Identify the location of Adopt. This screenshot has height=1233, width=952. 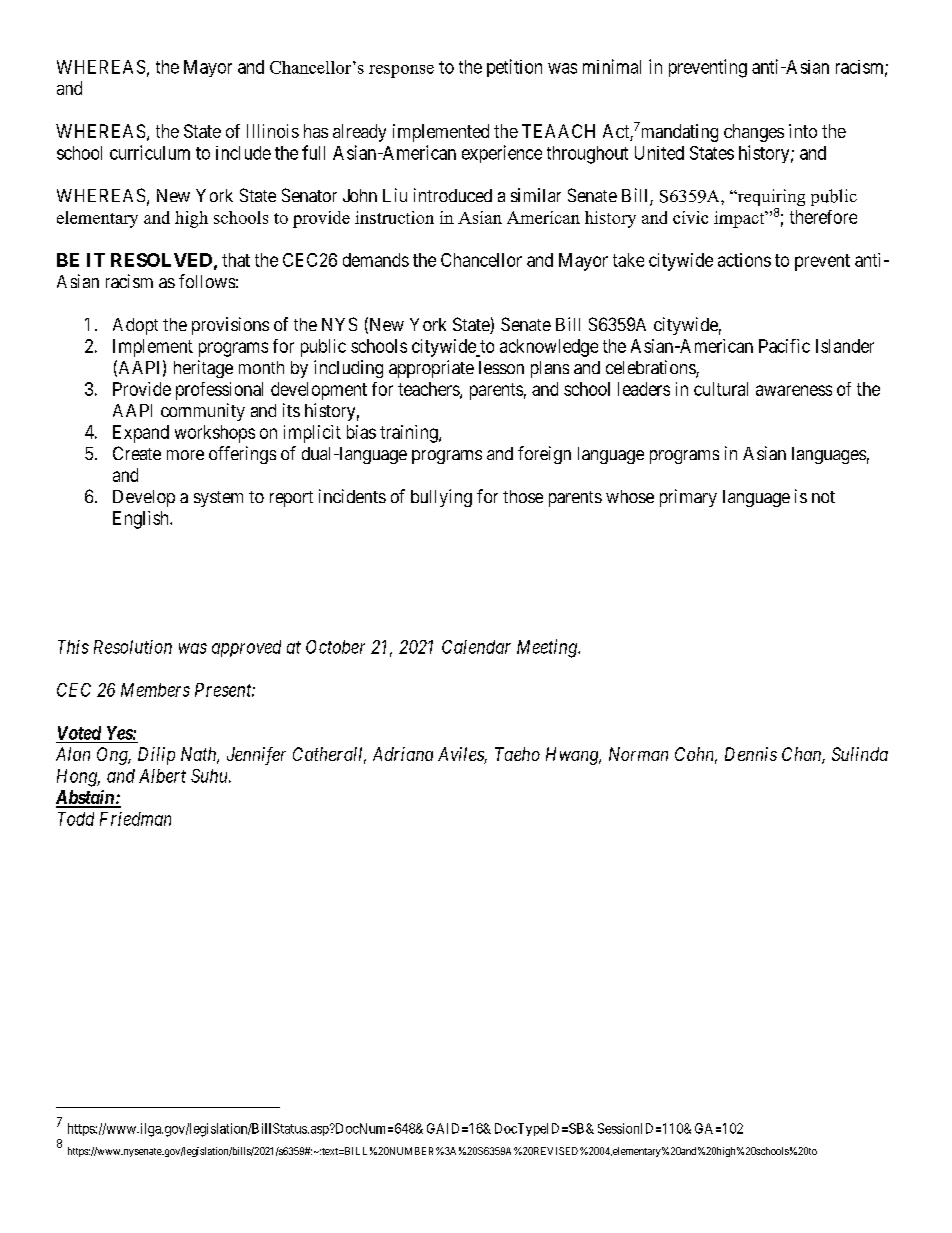
(135, 326).
